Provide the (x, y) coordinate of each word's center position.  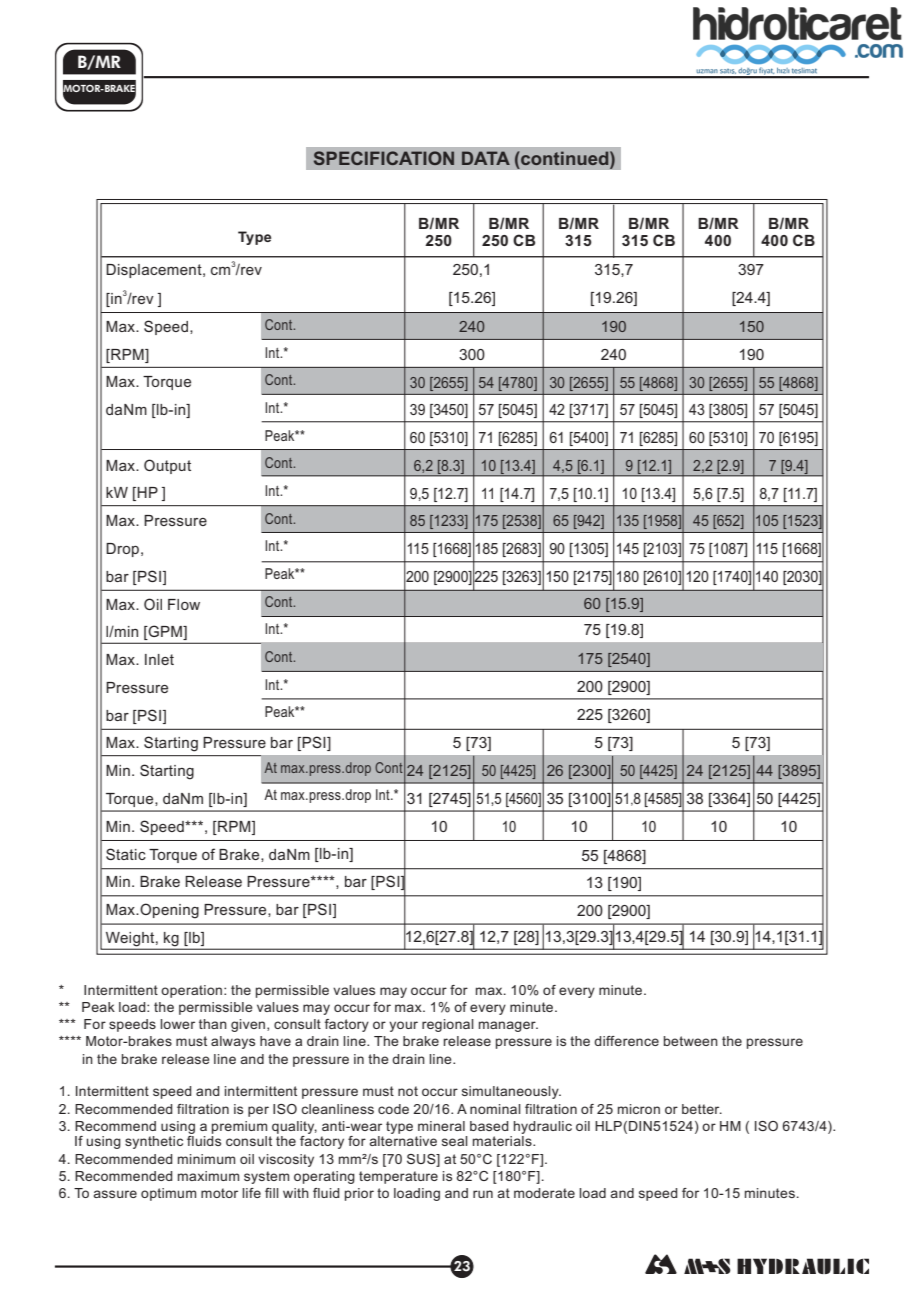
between (691, 1041)
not (408, 1091)
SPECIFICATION (384, 158)
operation (191, 991)
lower (177, 1024)
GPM (165, 632)
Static (126, 854)
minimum (206, 1159)
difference (626, 1041)
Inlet (159, 659)
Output (167, 466)
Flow (184, 604)
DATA (486, 158)
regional (448, 1025)
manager (508, 1026)
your (403, 1026)
